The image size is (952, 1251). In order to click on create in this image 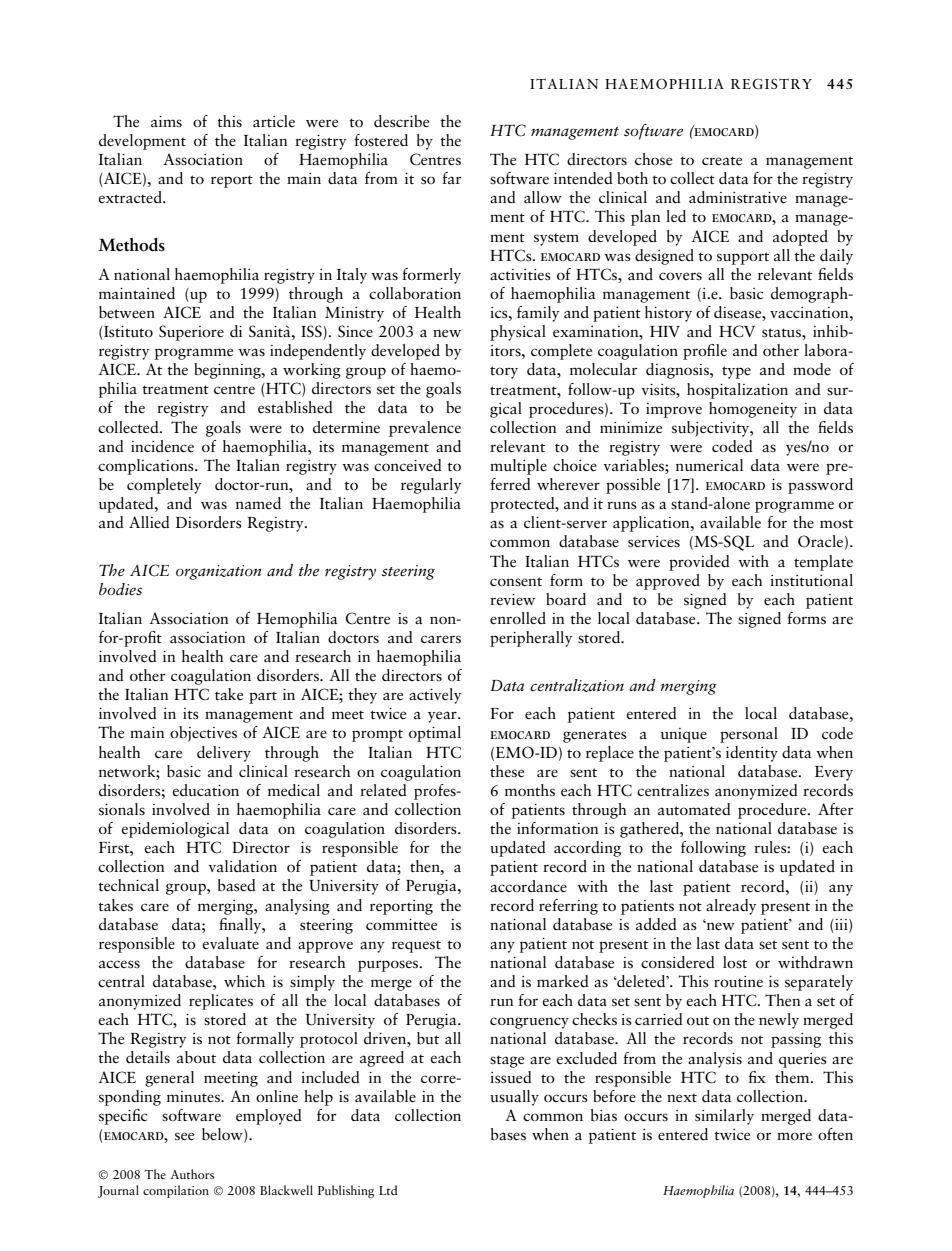, I will do `click(722, 161)`.
